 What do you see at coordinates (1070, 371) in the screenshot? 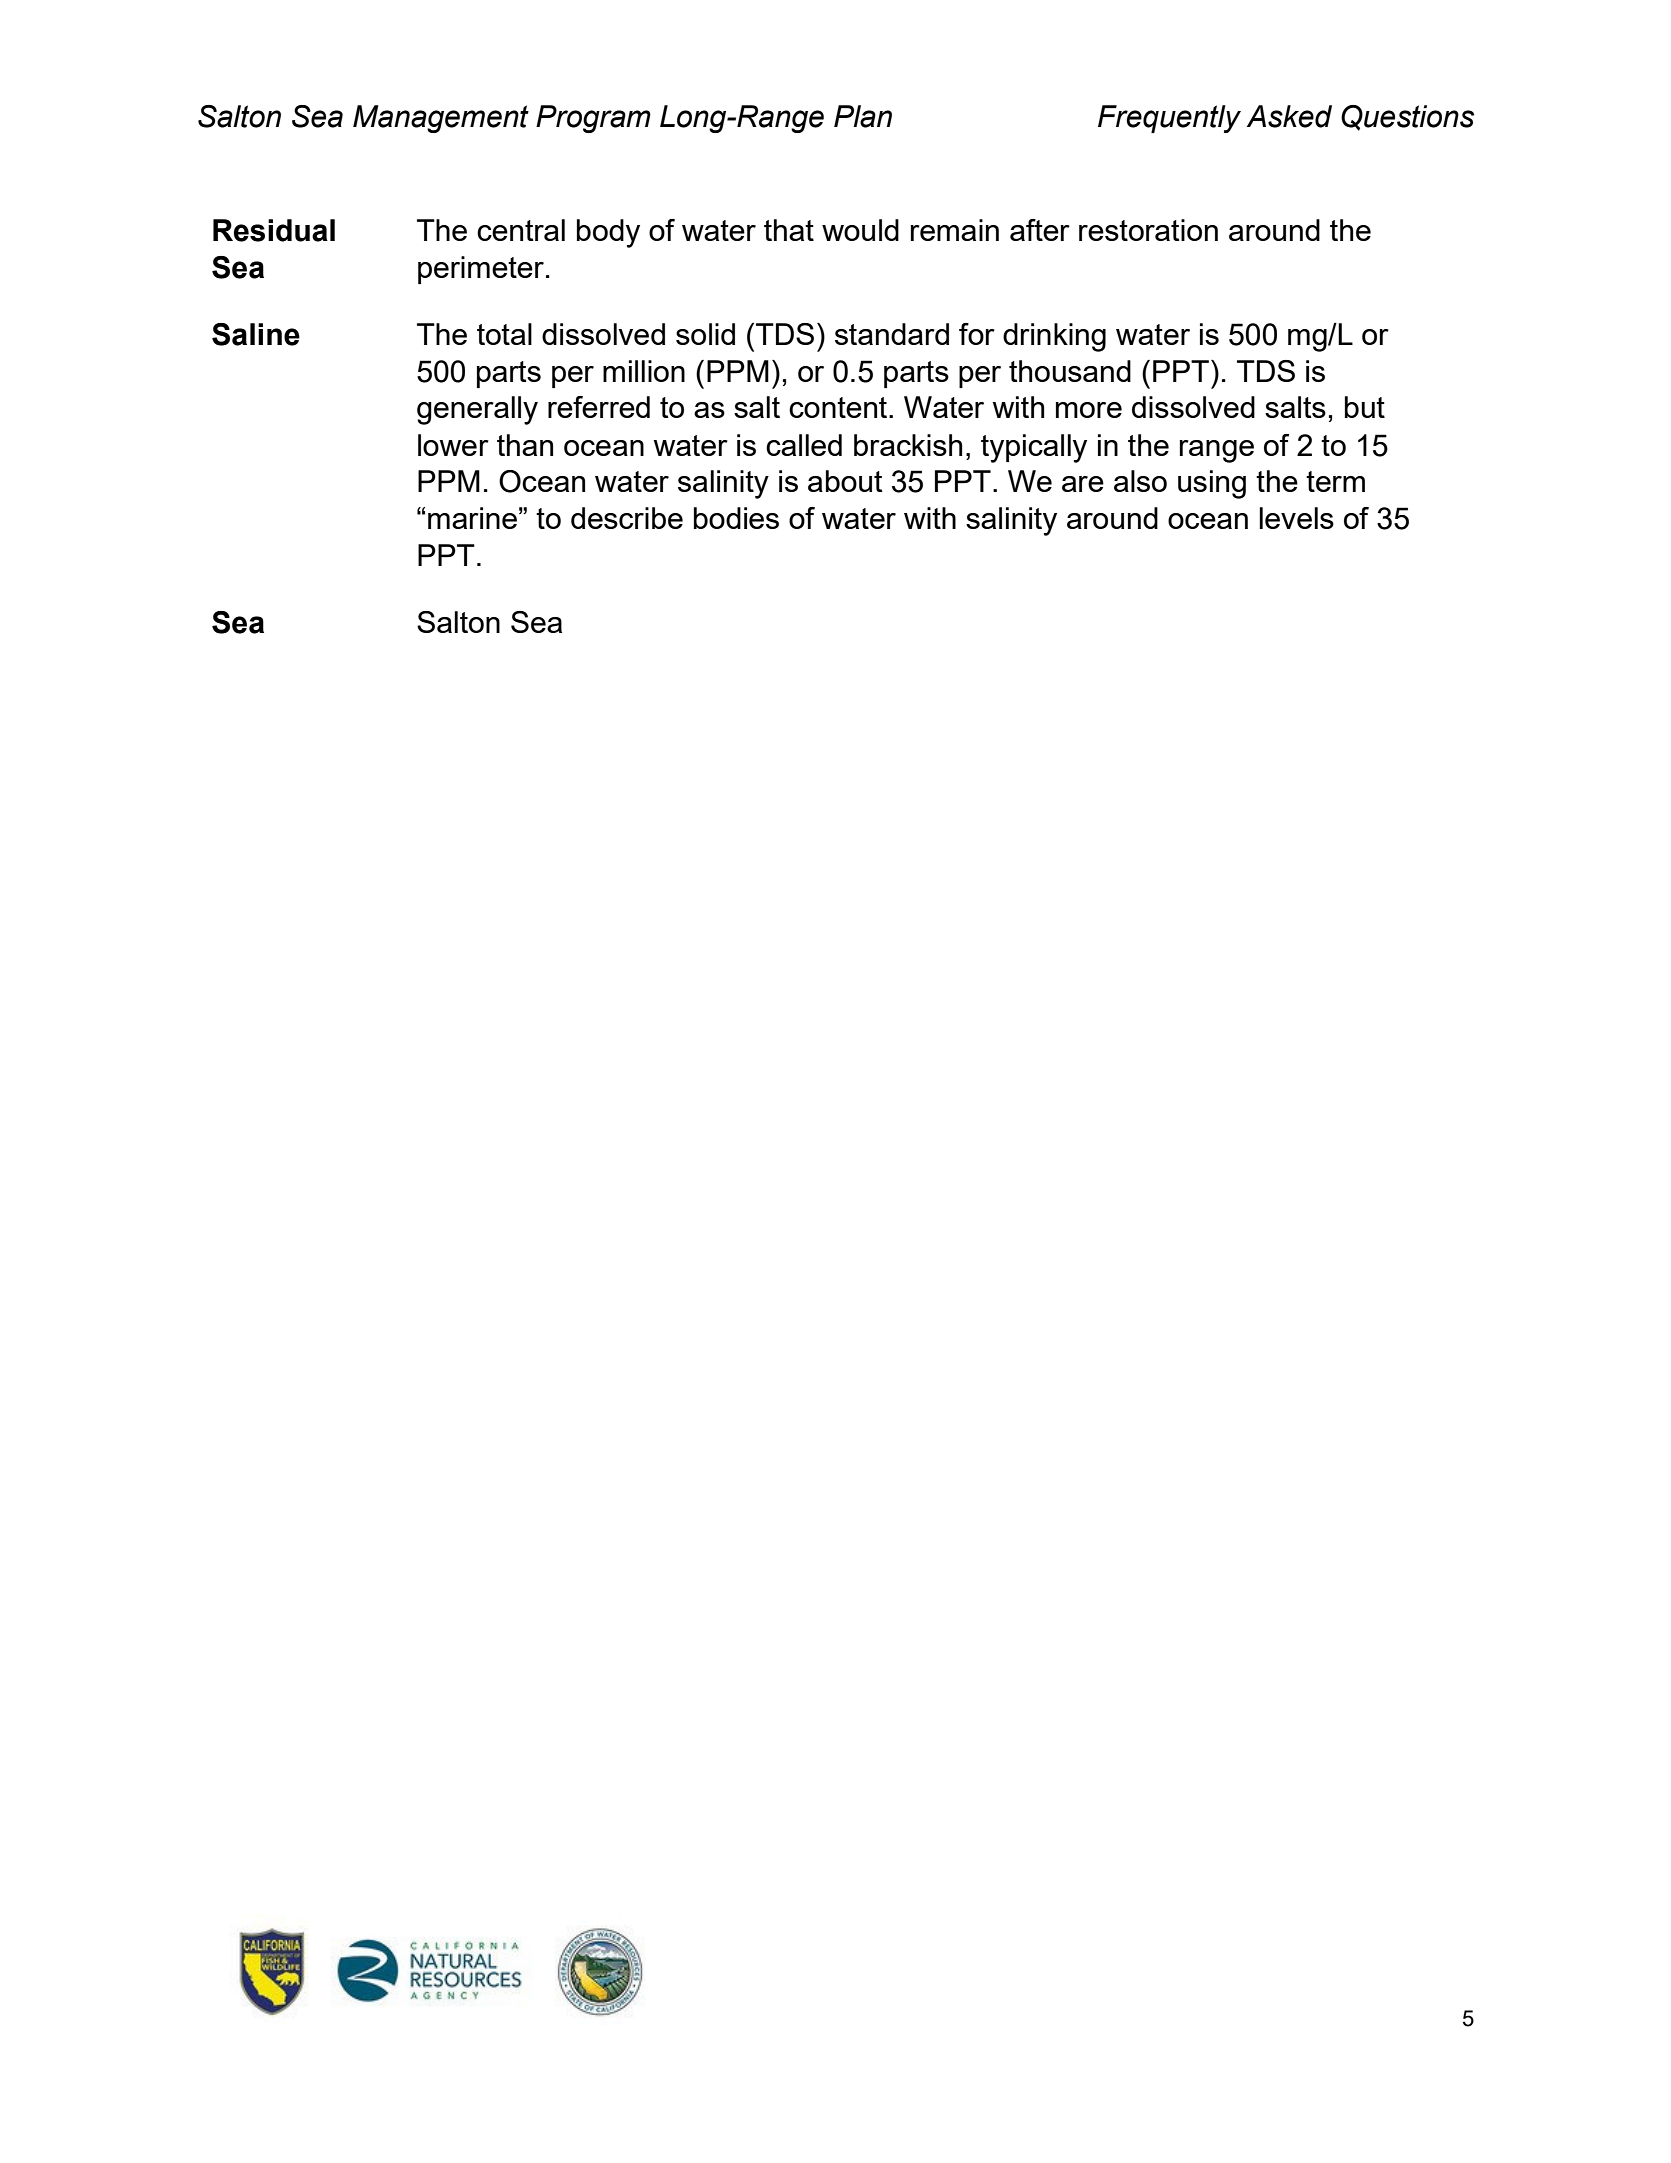
I see `thousand` at bounding box center [1070, 371].
